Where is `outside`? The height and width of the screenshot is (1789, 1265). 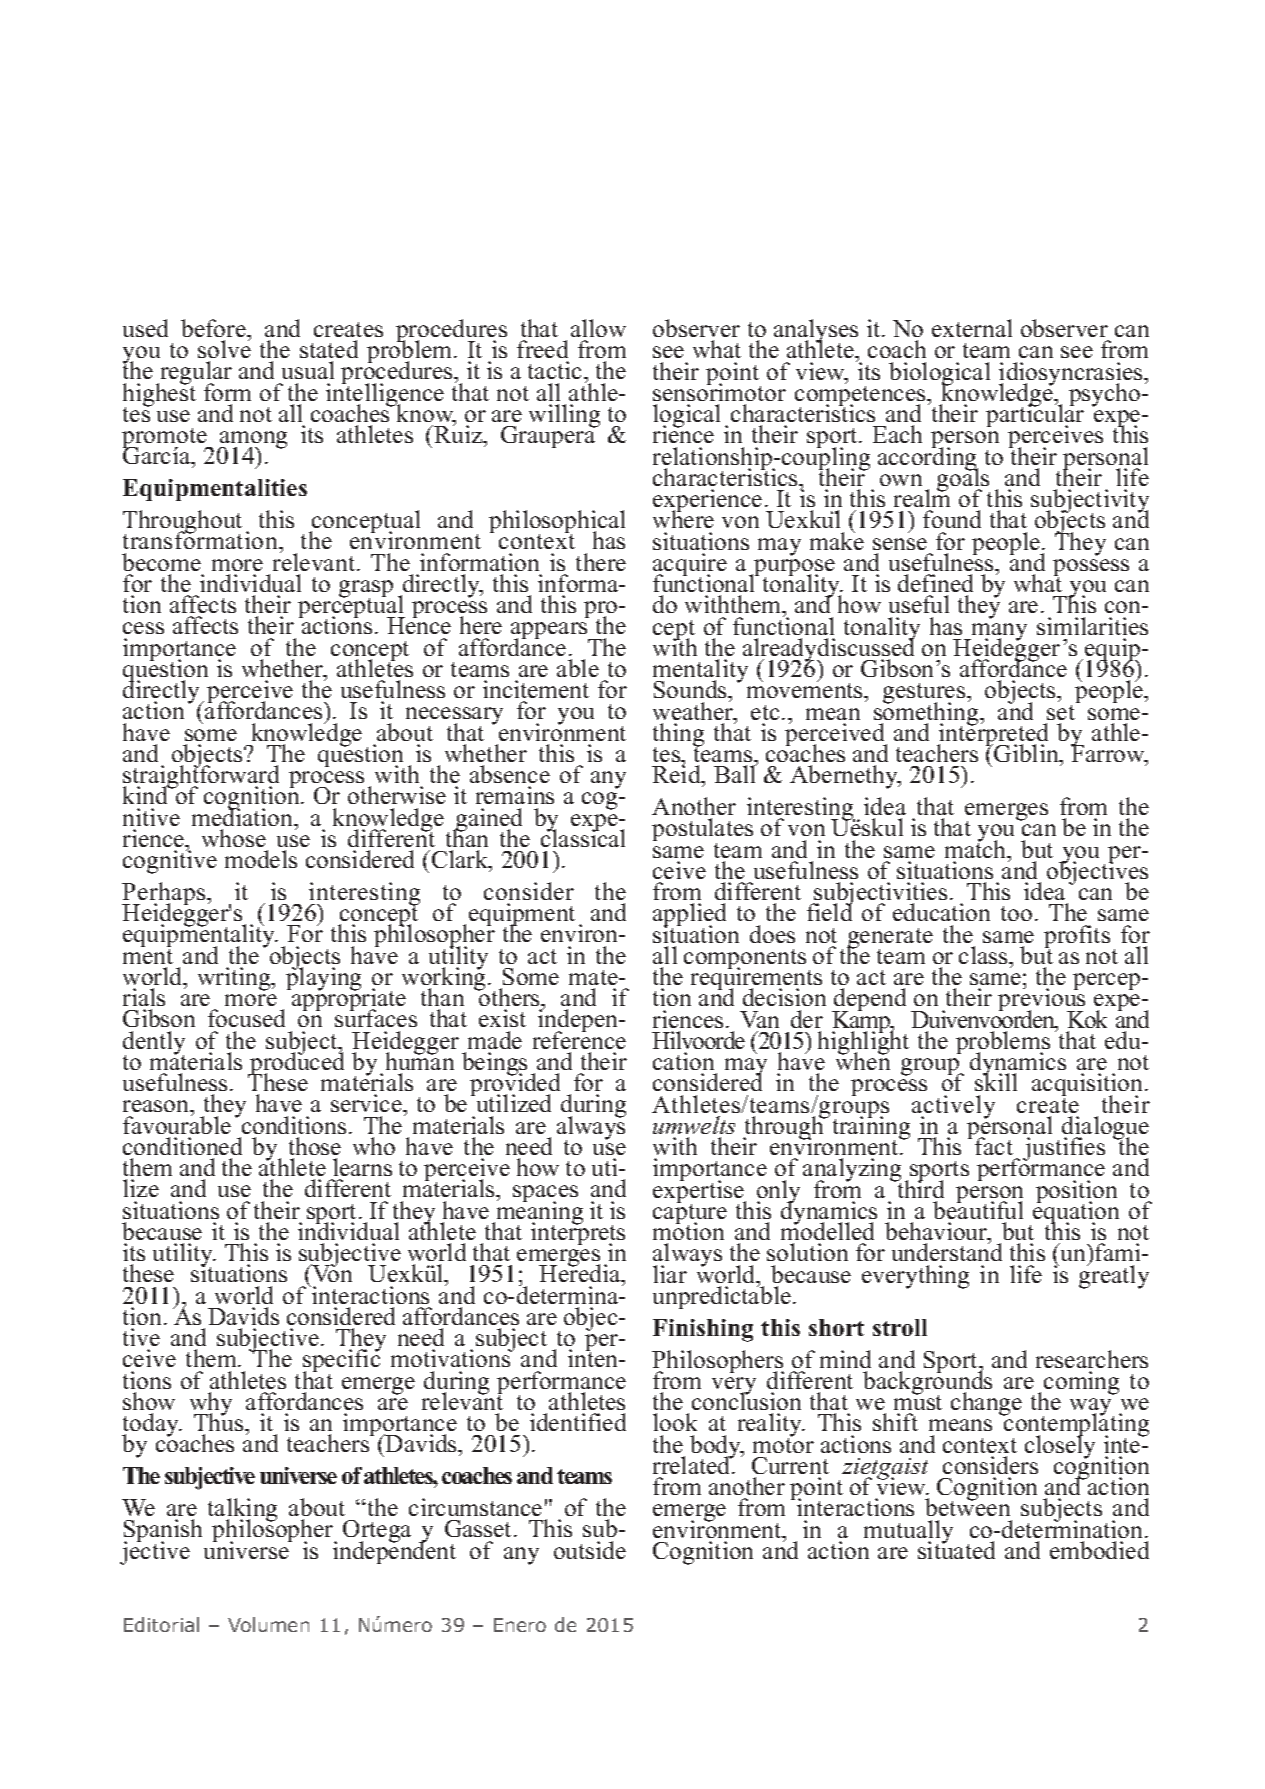 outside is located at coordinates (590, 1550).
